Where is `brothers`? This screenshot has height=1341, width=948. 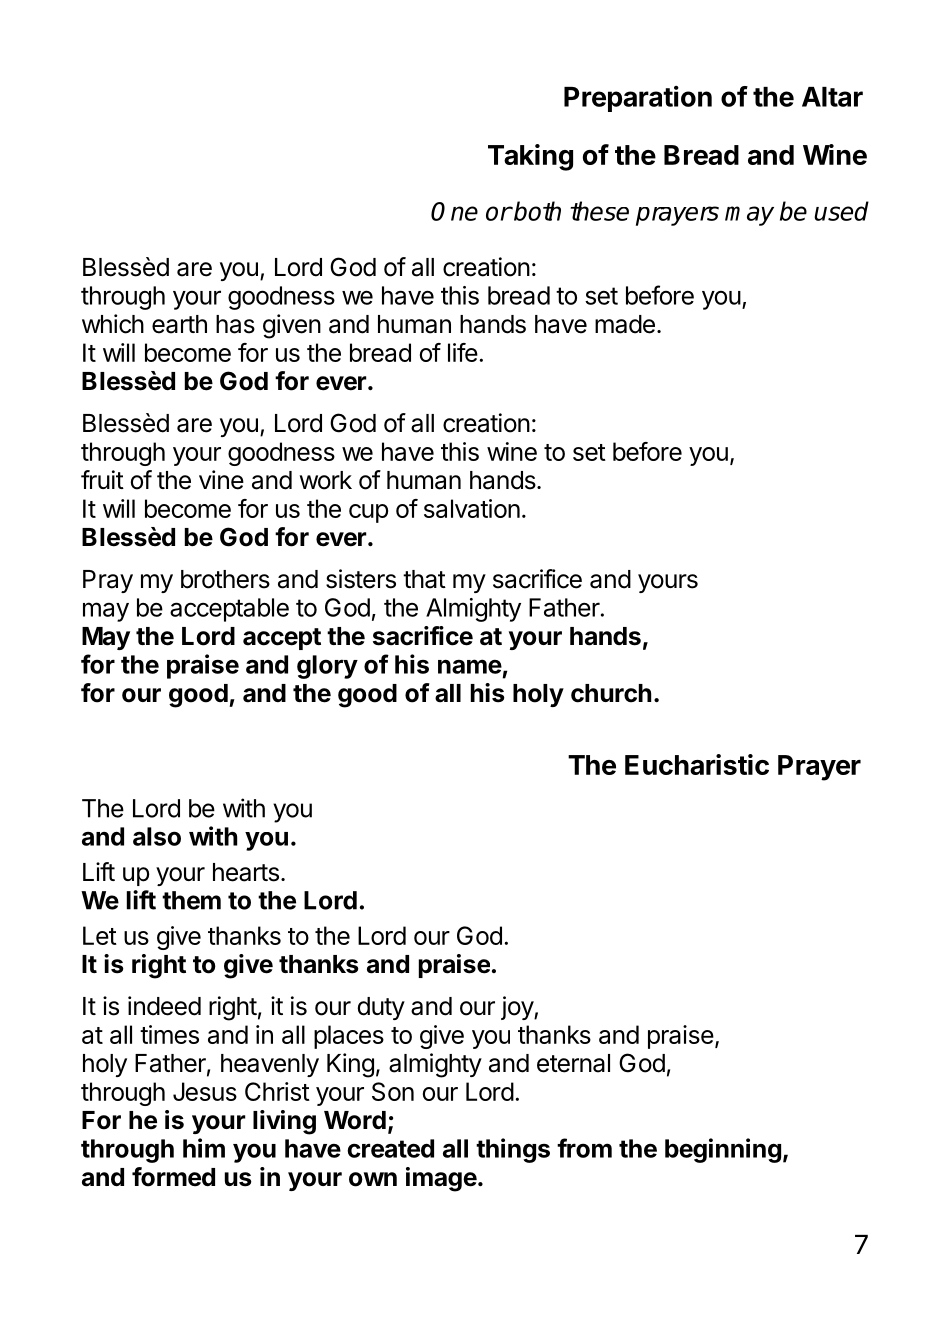
brothers is located at coordinates (225, 579).
